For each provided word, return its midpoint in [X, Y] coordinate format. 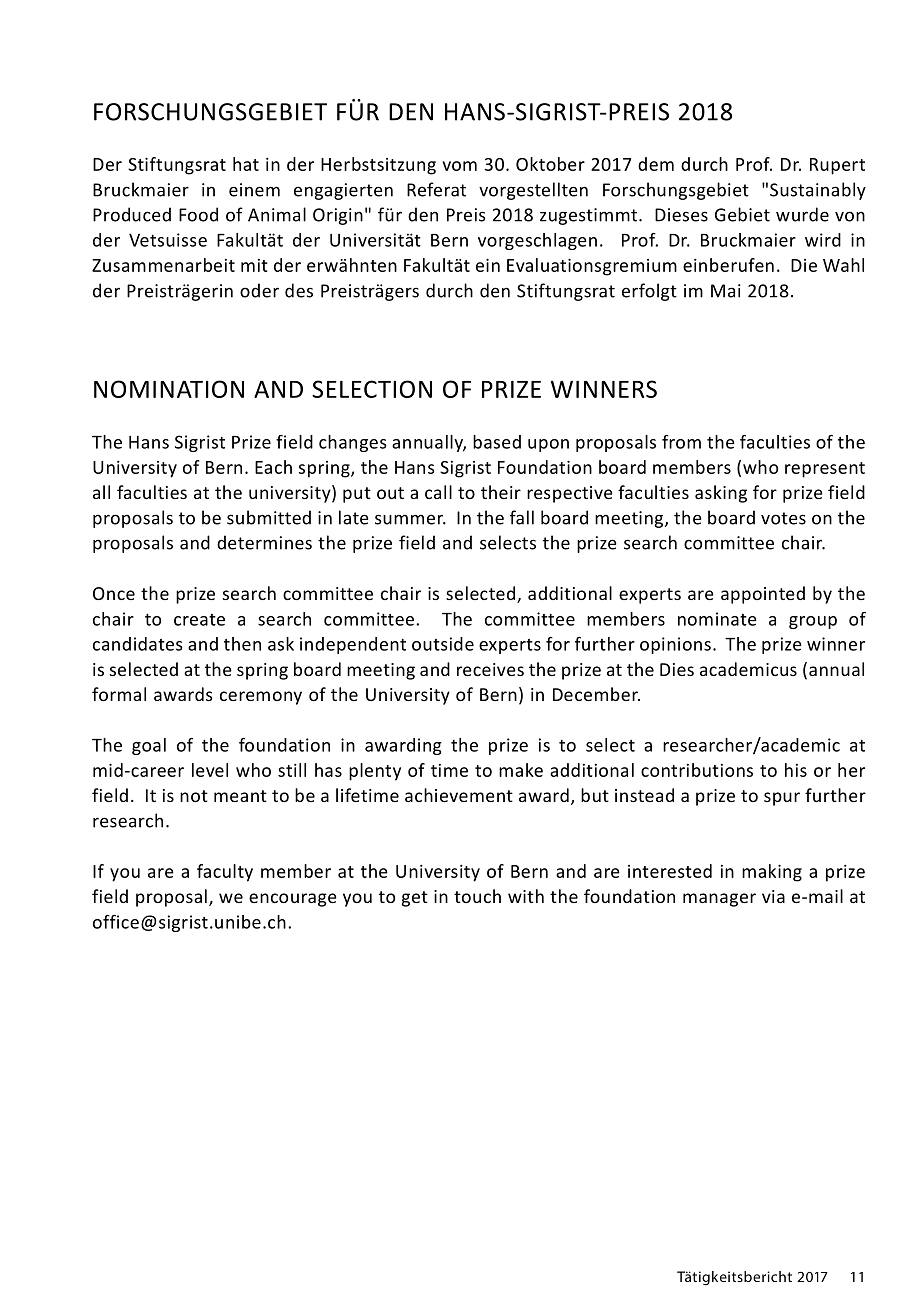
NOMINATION [169, 389]
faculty [225, 873]
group [813, 622]
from [681, 442]
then [242, 644]
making [772, 873]
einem [254, 190]
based [497, 442]
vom [459, 166]
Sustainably [818, 191]
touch [477, 896]
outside [443, 644]
